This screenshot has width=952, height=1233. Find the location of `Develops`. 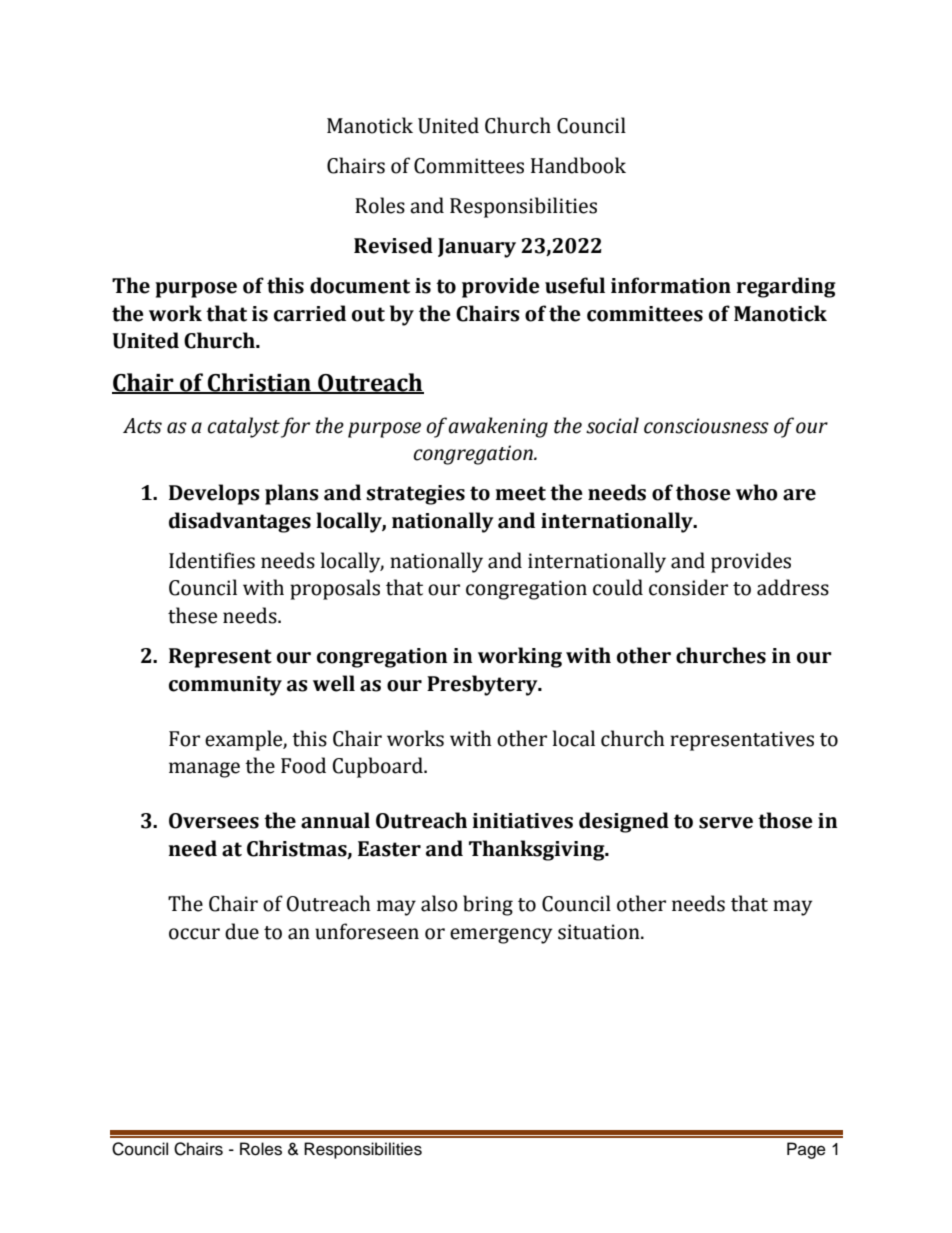

Develops is located at coordinates (214, 494).
